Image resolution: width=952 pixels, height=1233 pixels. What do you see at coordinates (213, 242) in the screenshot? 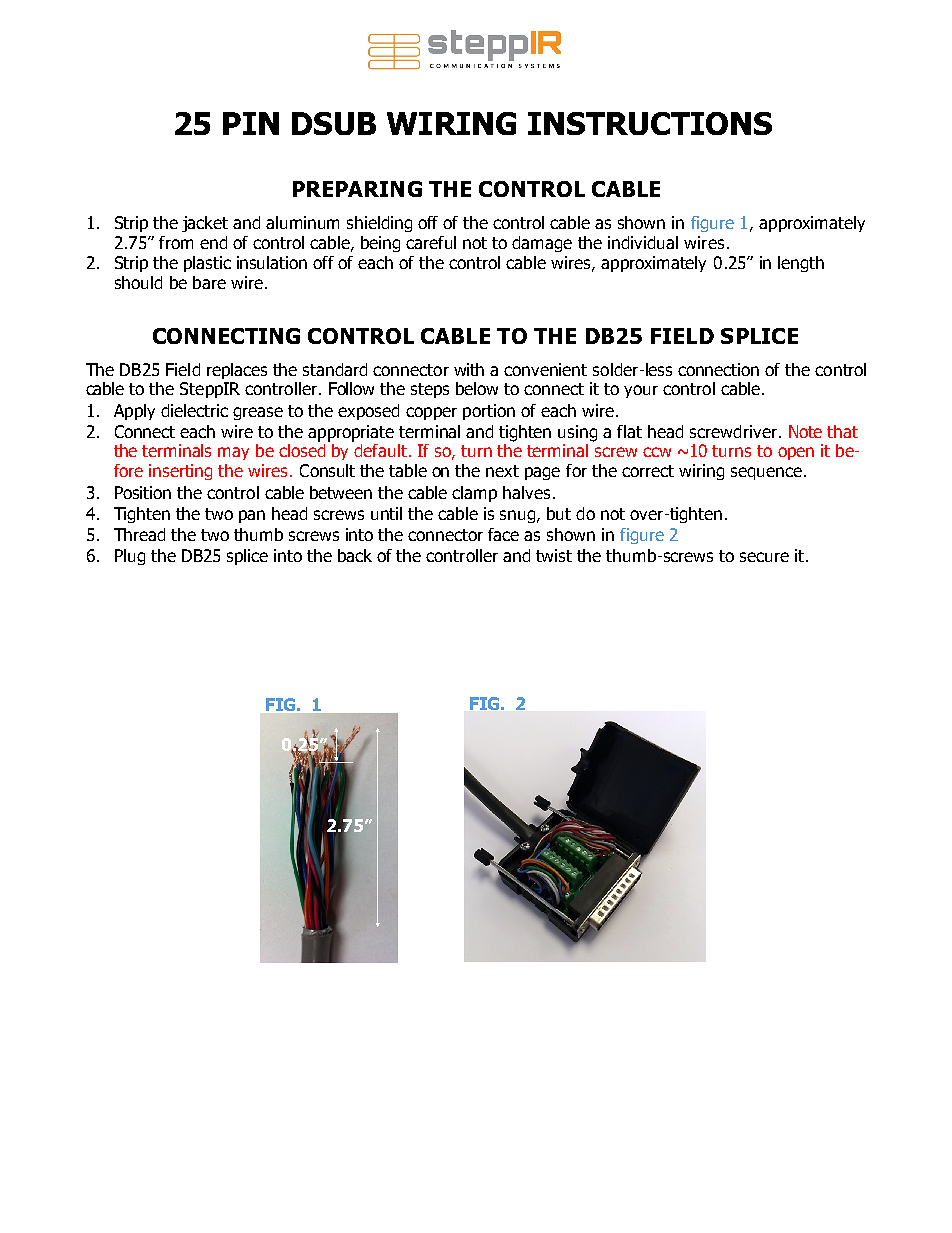
I see `end` at bounding box center [213, 242].
